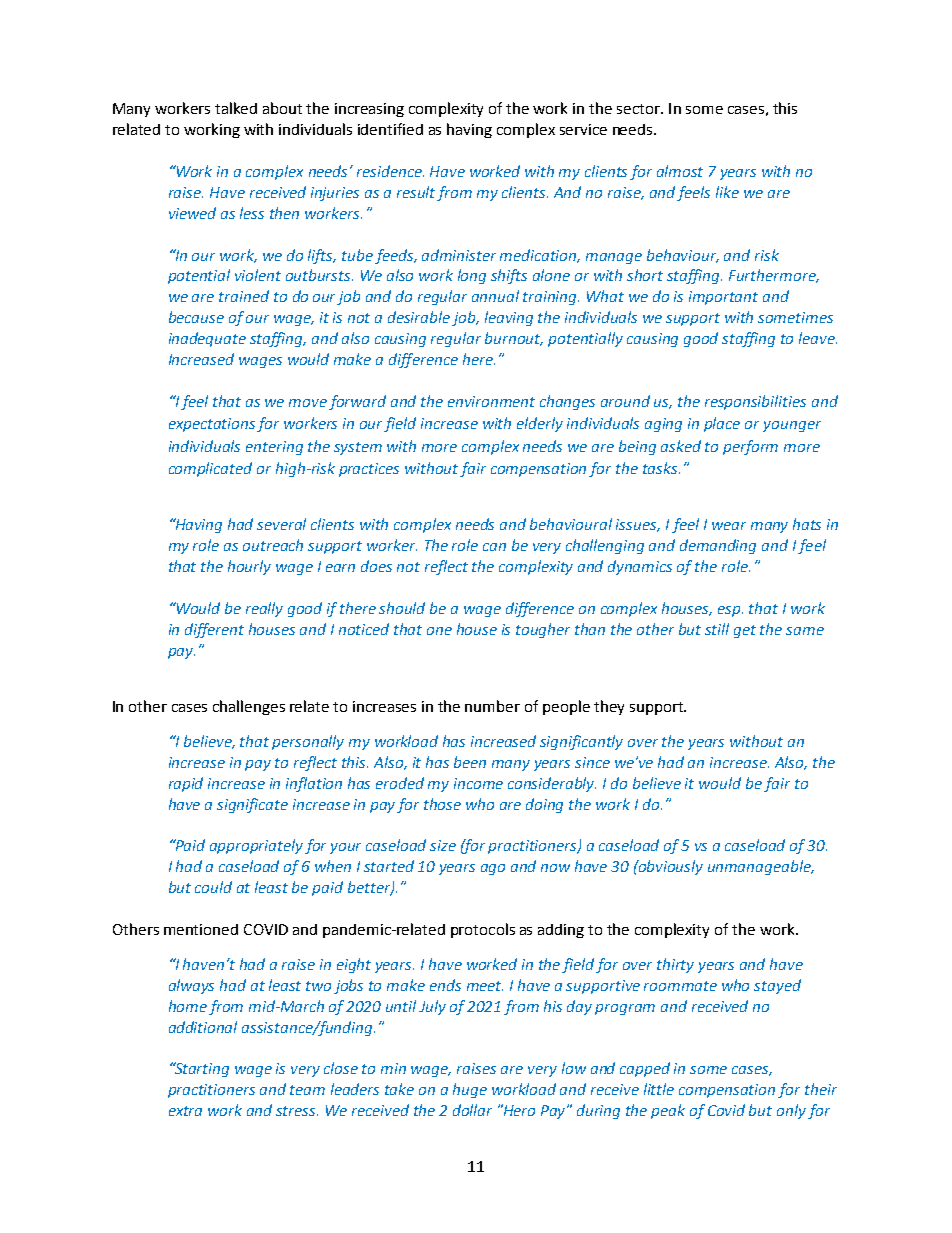 The width and height of the screenshot is (952, 1233). Describe the element at coordinates (249, 707) in the screenshot. I see `challenges` at that location.
